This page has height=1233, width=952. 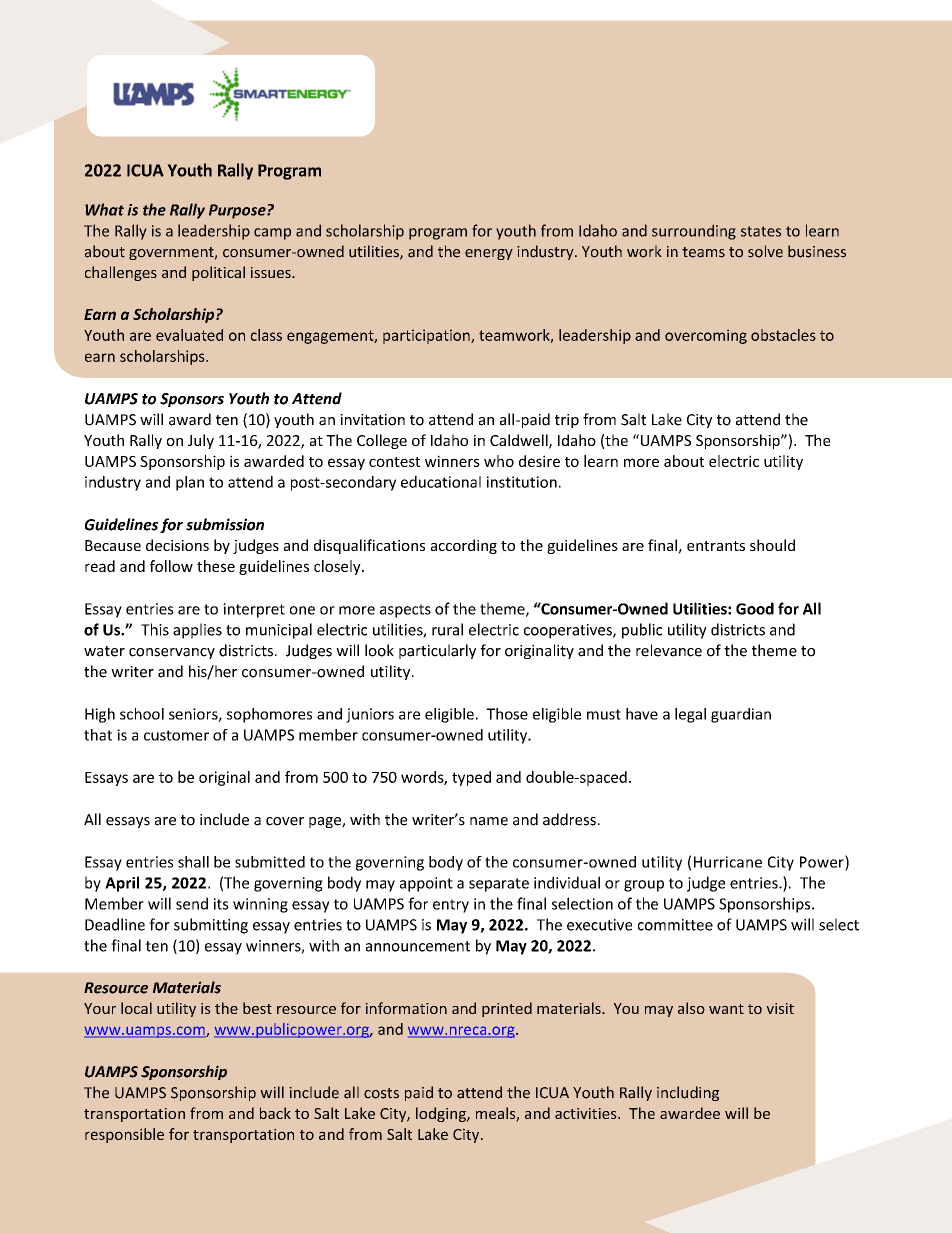 I want to click on states, so click(x=761, y=231).
